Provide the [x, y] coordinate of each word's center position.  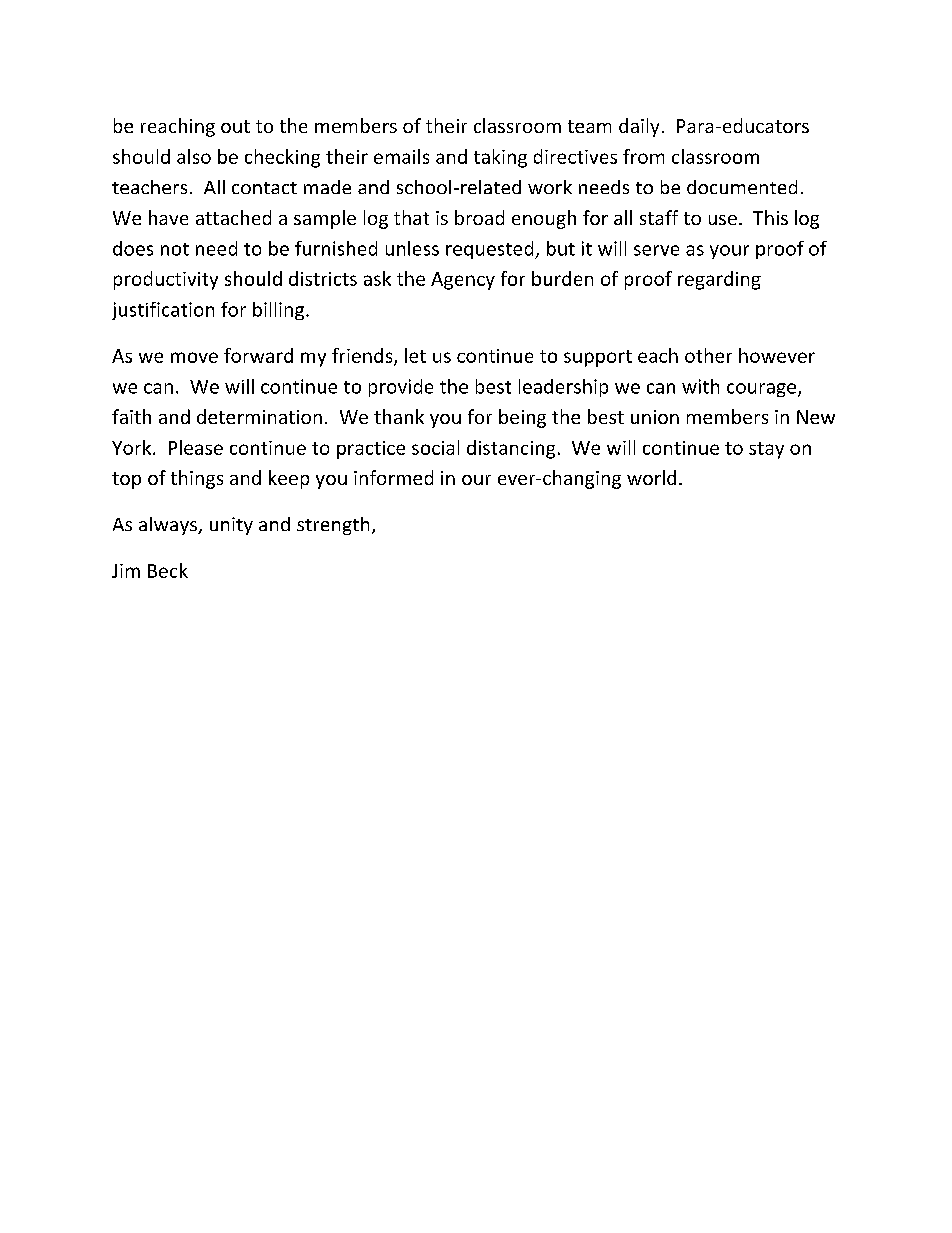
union [655, 417]
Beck [168, 570]
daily [639, 127]
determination [259, 416]
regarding [719, 280]
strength [333, 526]
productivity [166, 280]
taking [500, 158]
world [651, 477]
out [235, 126]
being [522, 418]
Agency [463, 281]
